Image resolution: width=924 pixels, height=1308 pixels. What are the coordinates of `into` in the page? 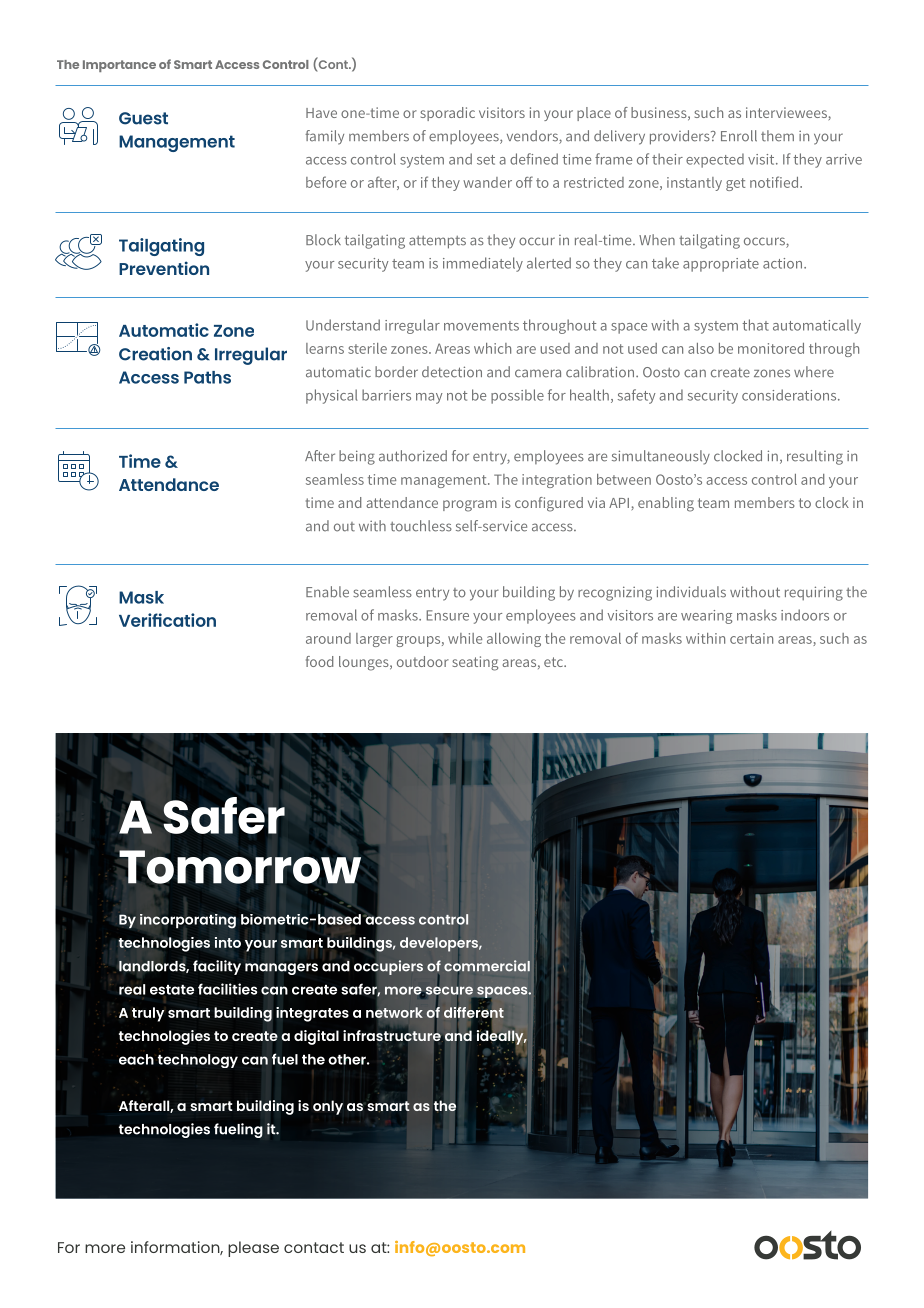 It's located at (228, 942).
